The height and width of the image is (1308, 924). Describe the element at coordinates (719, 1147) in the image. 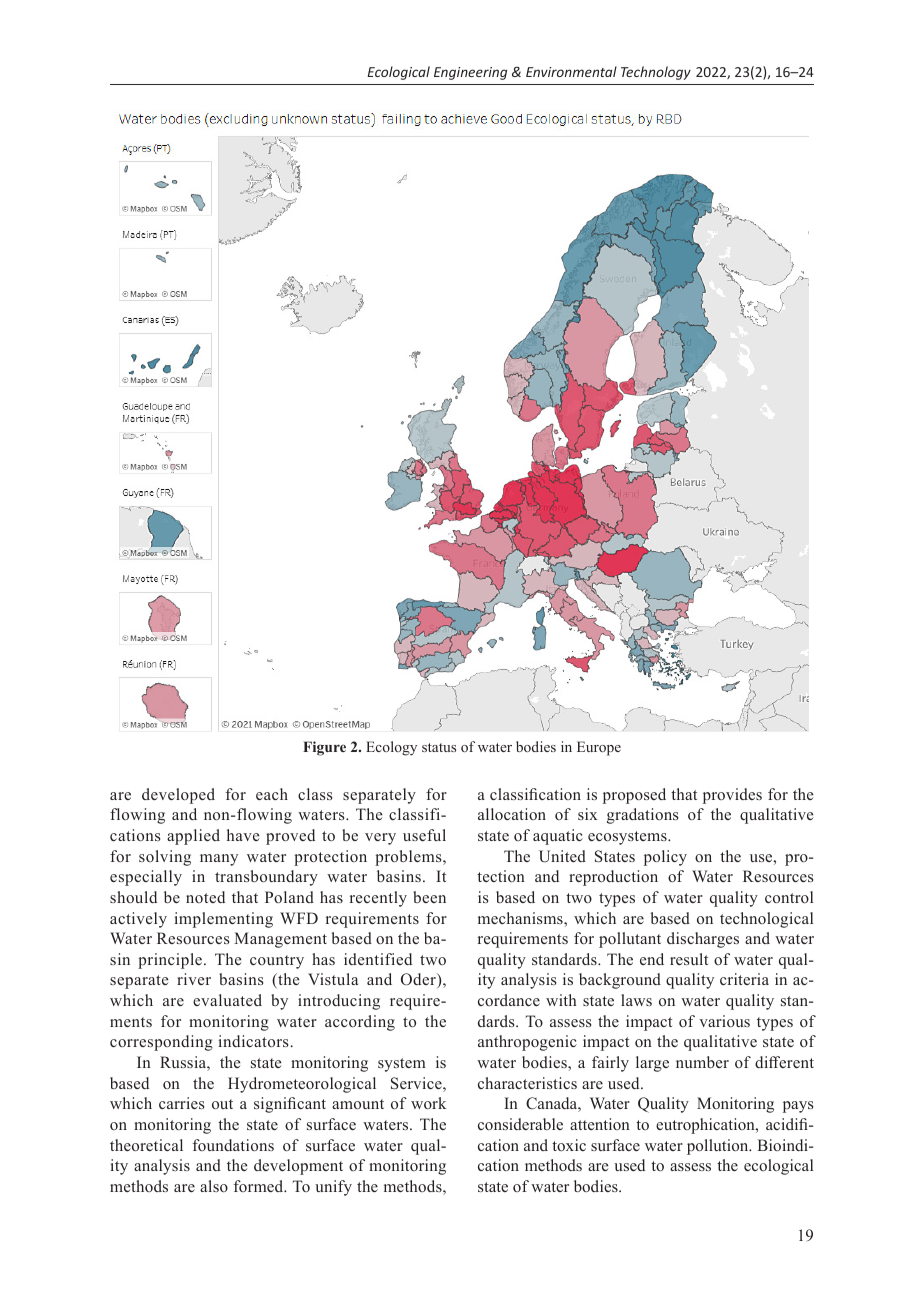

I see `pollution` at that location.
